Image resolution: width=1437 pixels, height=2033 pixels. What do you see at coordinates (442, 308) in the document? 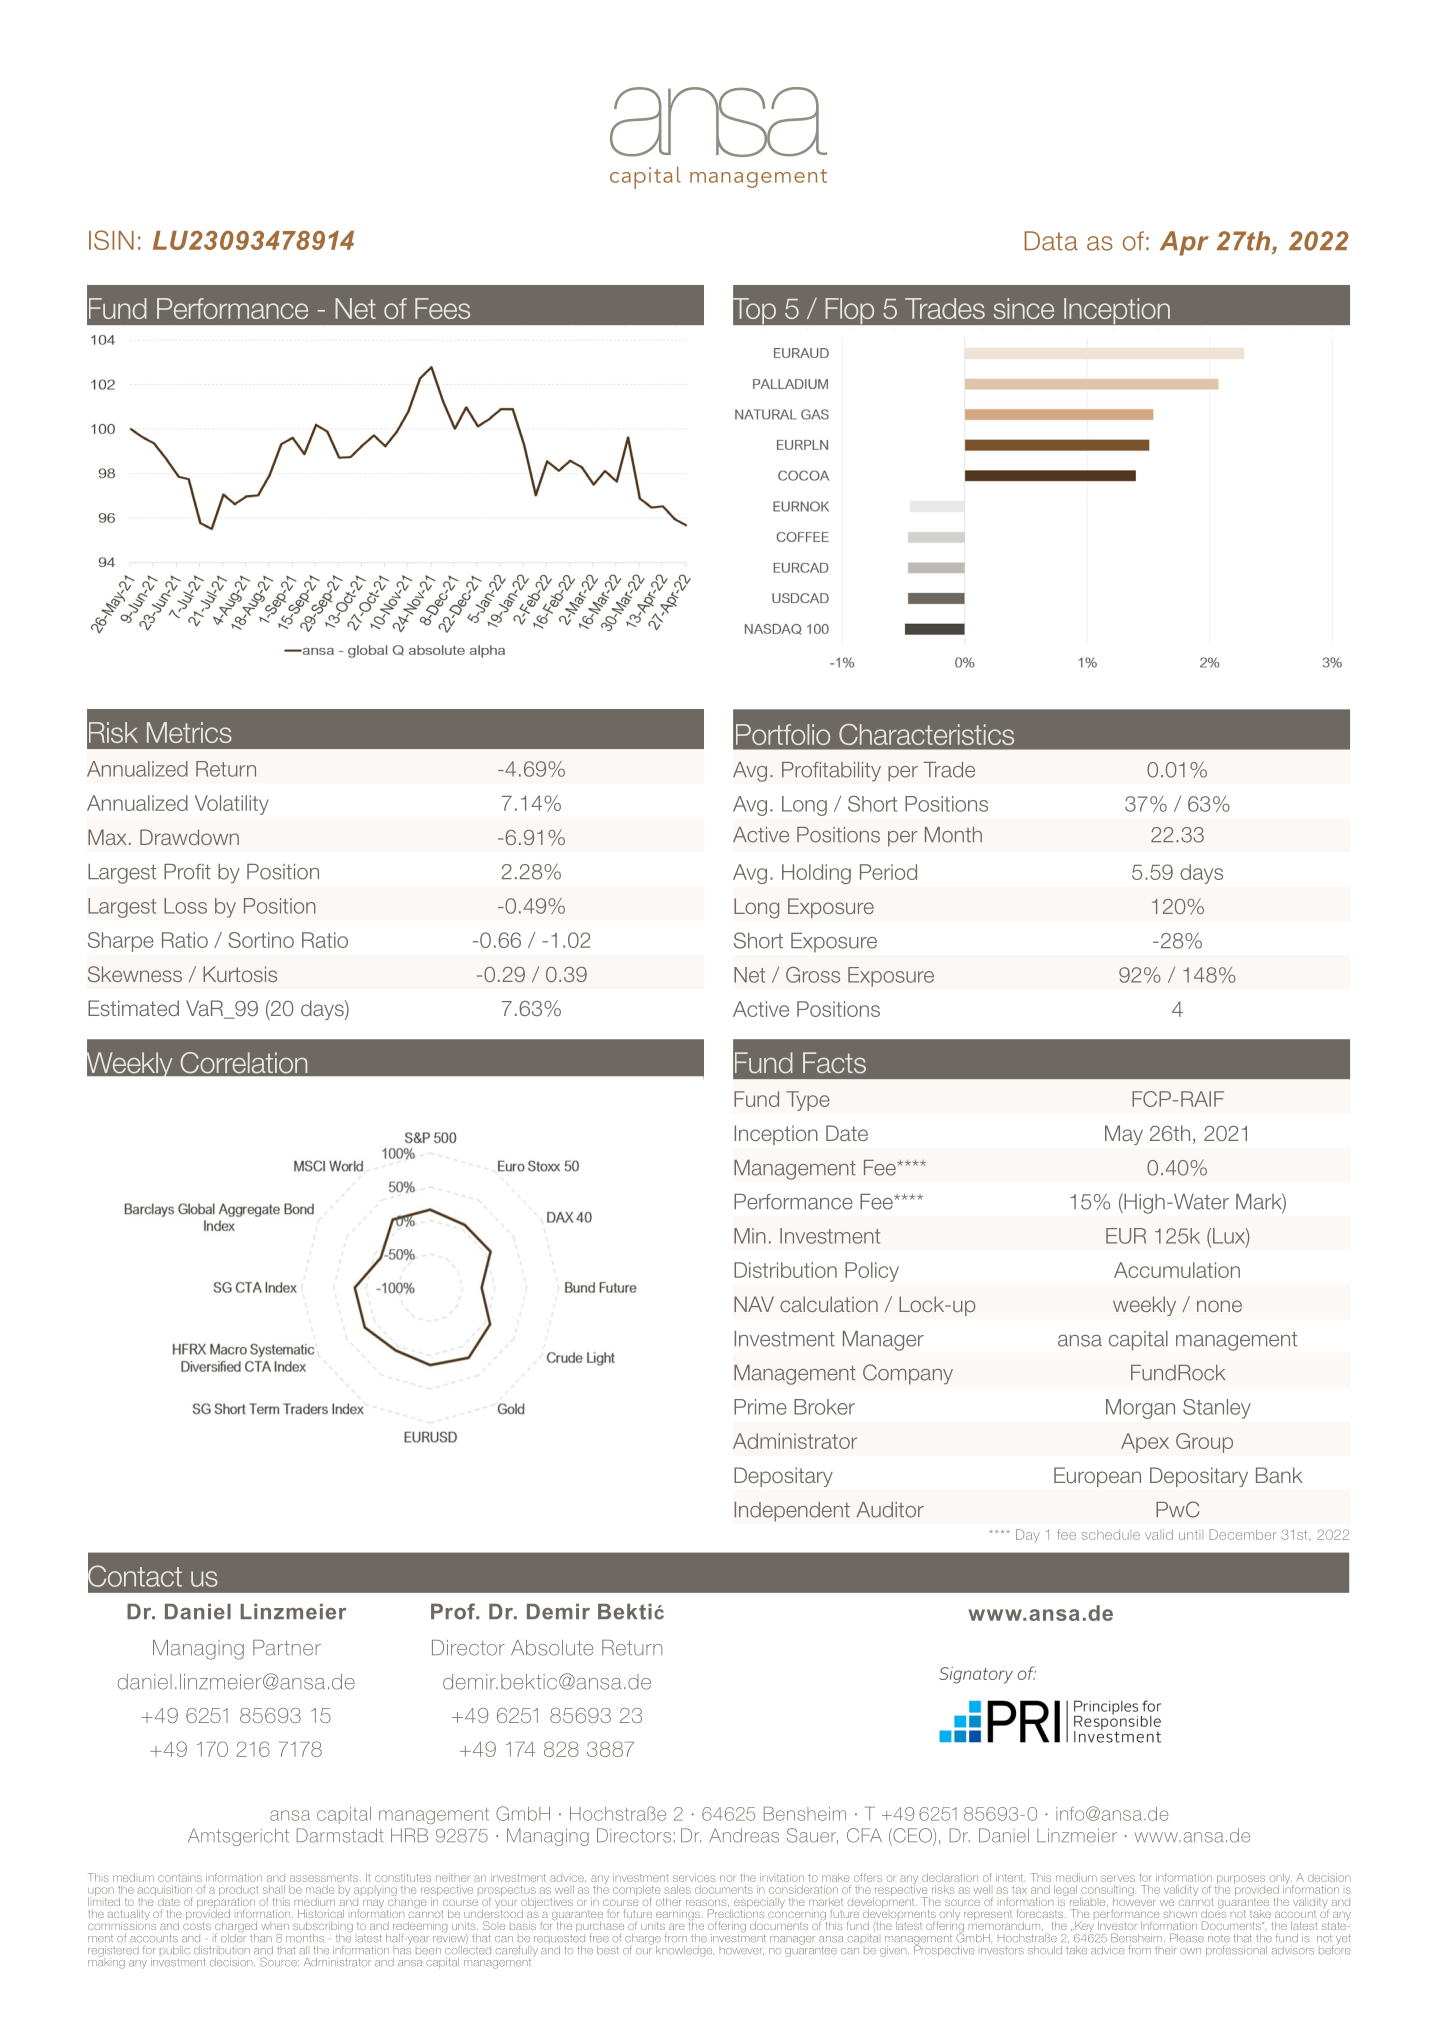
I see `Fees` at bounding box center [442, 308].
